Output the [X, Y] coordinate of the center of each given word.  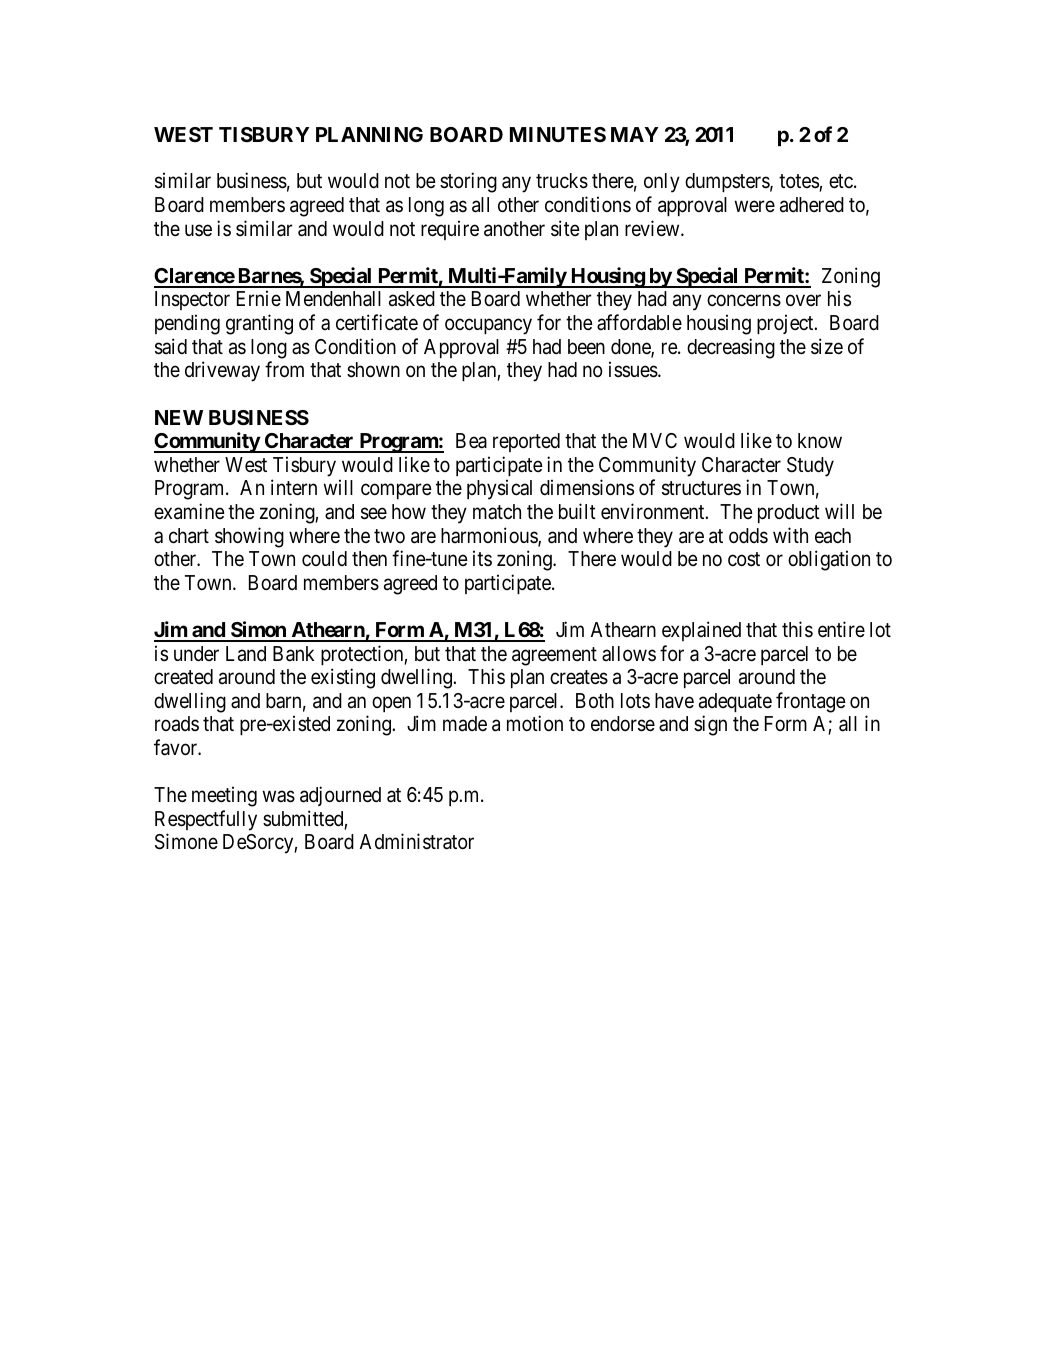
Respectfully [206, 820]
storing [468, 182]
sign [710, 725]
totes [799, 183]
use [198, 230]
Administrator [417, 841]
